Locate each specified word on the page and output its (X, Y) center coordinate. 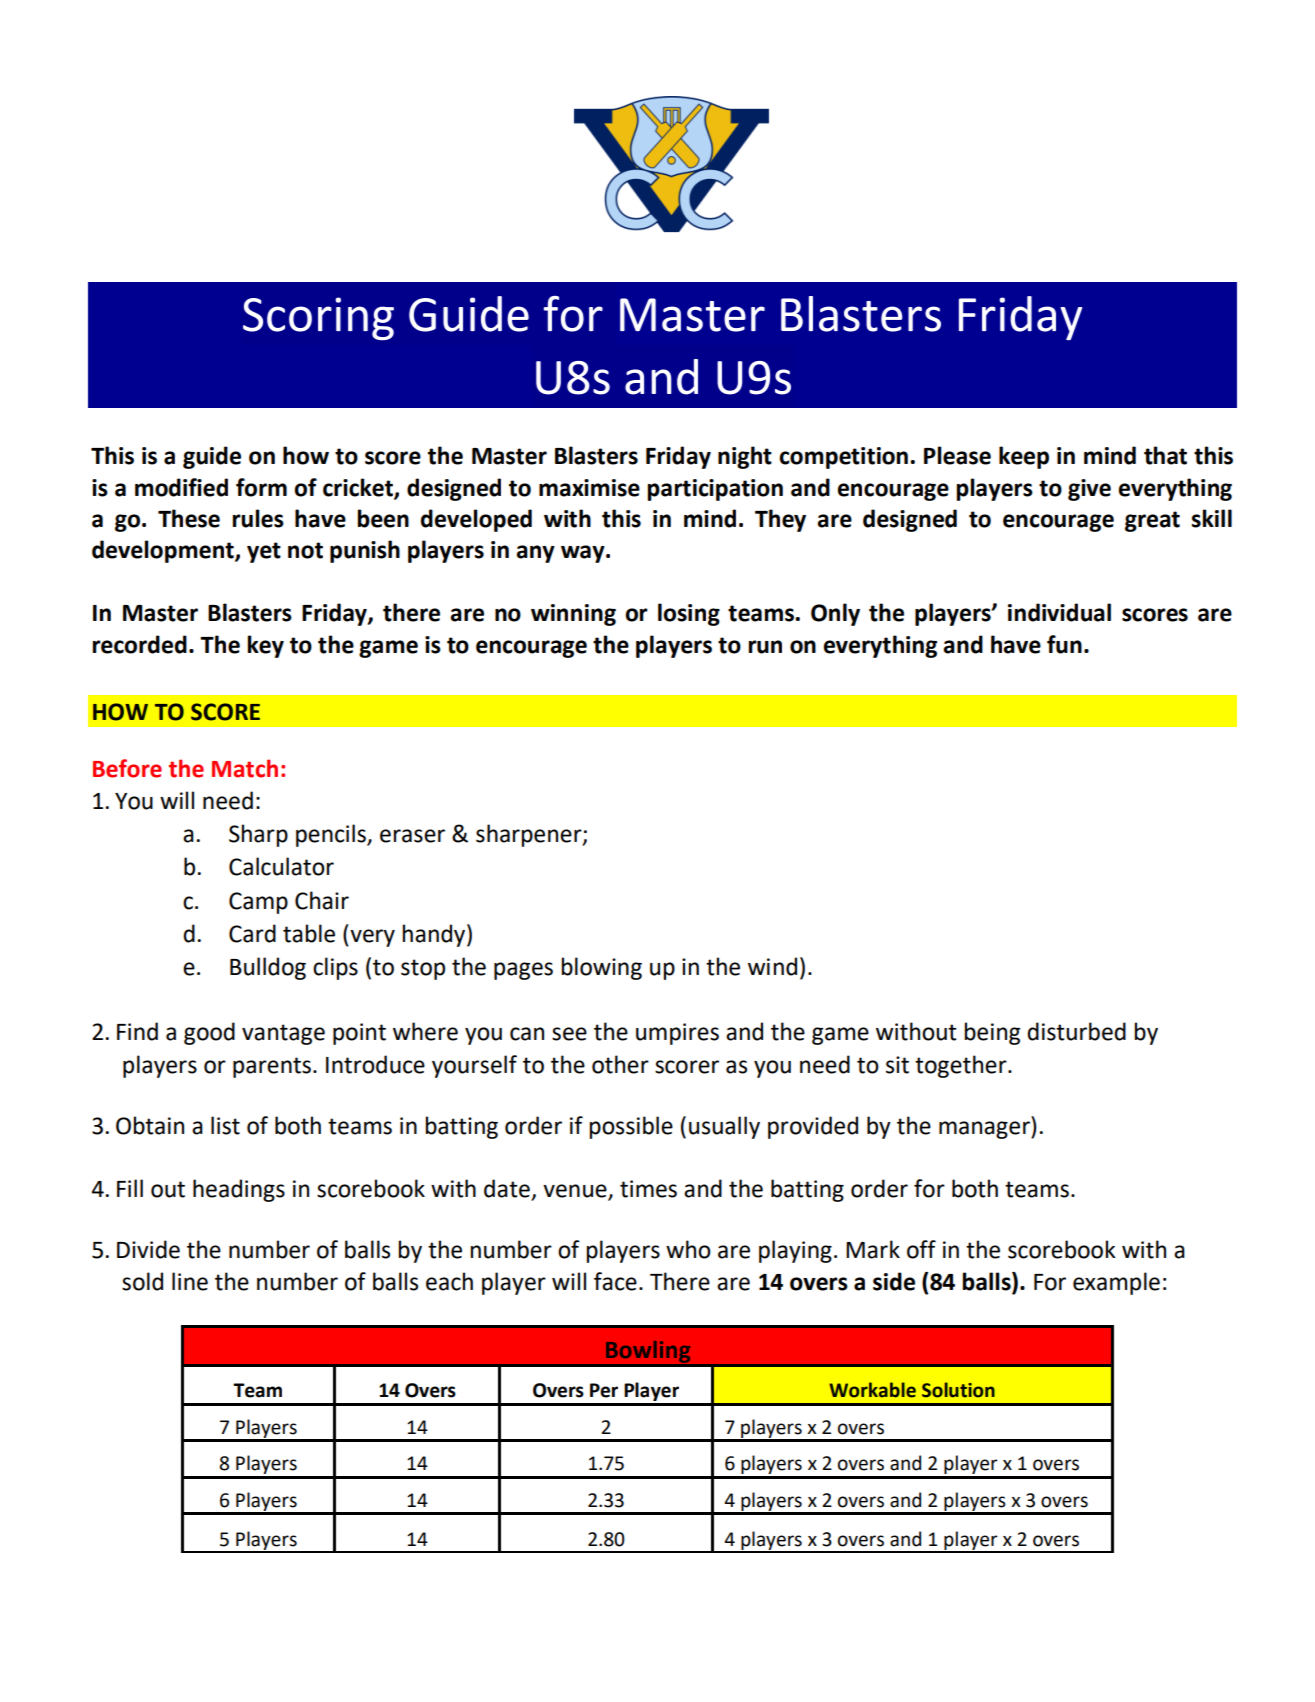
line (190, 1281)
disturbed (1076, 1031)
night (745, 457)
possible (631, 1127)
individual (1059, 612)
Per (604, 1390)
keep (1024, 457)
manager (985, 1130)
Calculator (281, 866)
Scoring (318, 319)
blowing (601, 968)
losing (689, 614)
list (225, 1125)
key (266, 646)
